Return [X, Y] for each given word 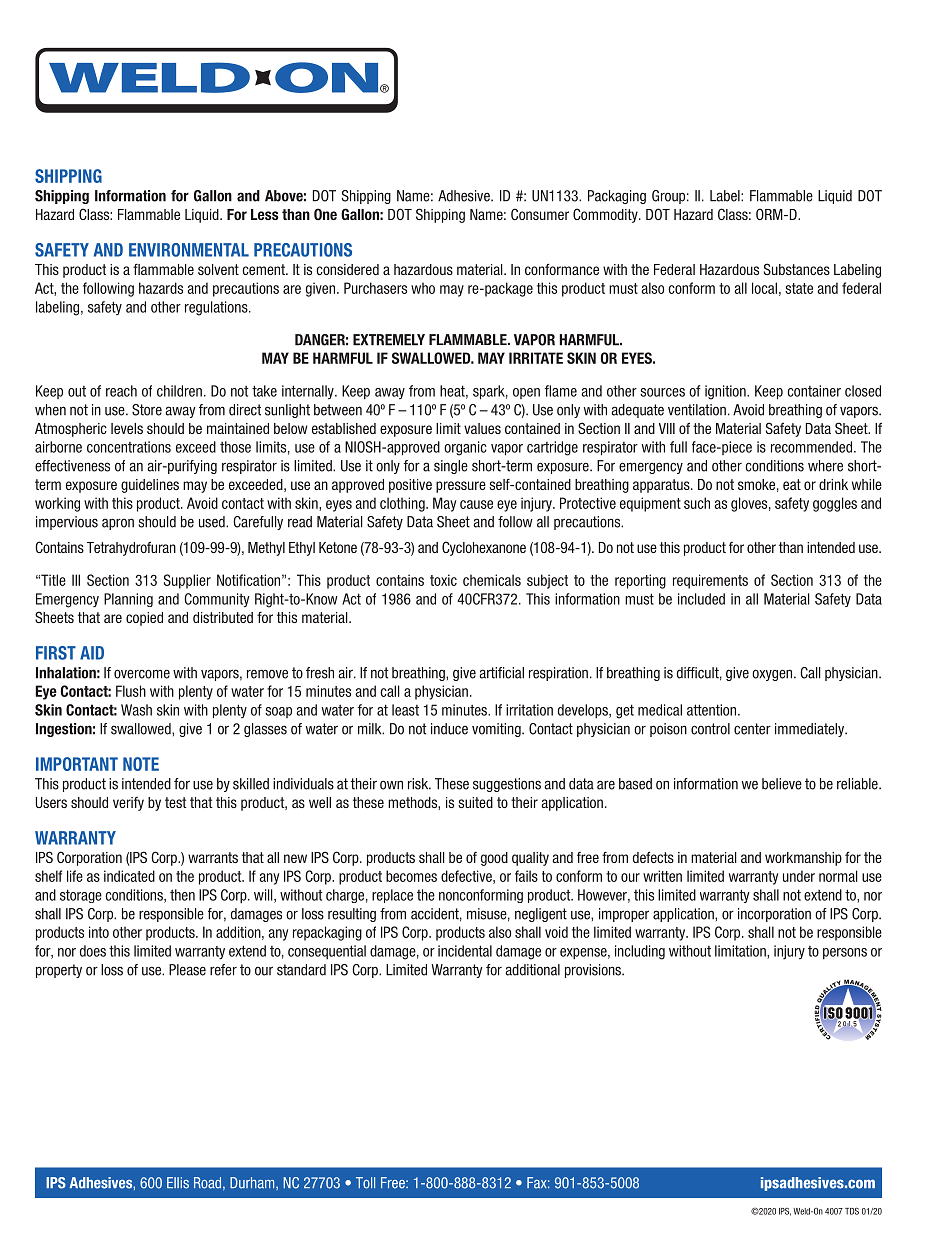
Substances [797, 269]
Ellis [178, 1183]
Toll [365, 1183]
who [423, 288]
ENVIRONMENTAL [189, 250]
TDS [852, 1211]
